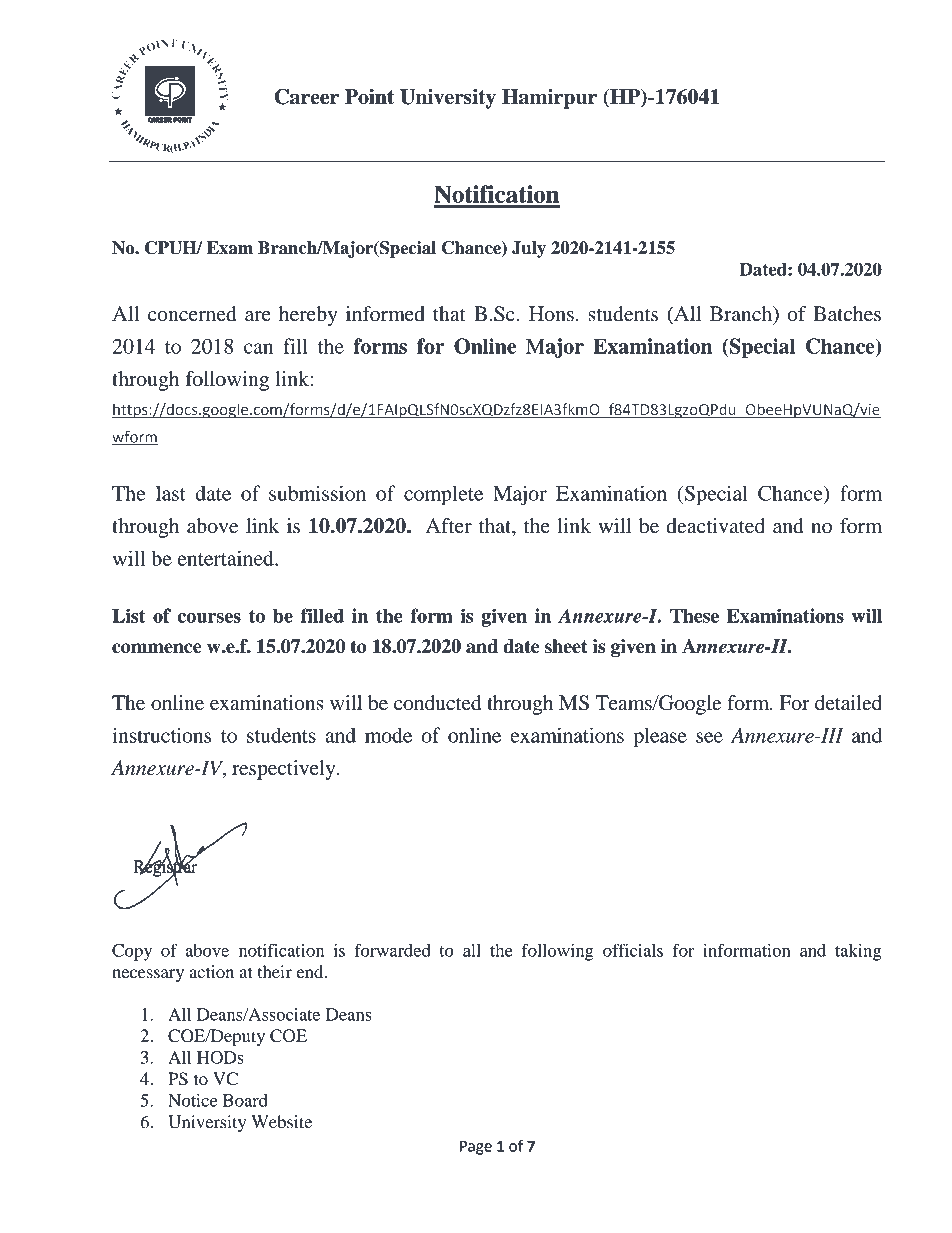 The image size is (952, 1233). I want to click on taking, so click(858, 952).
